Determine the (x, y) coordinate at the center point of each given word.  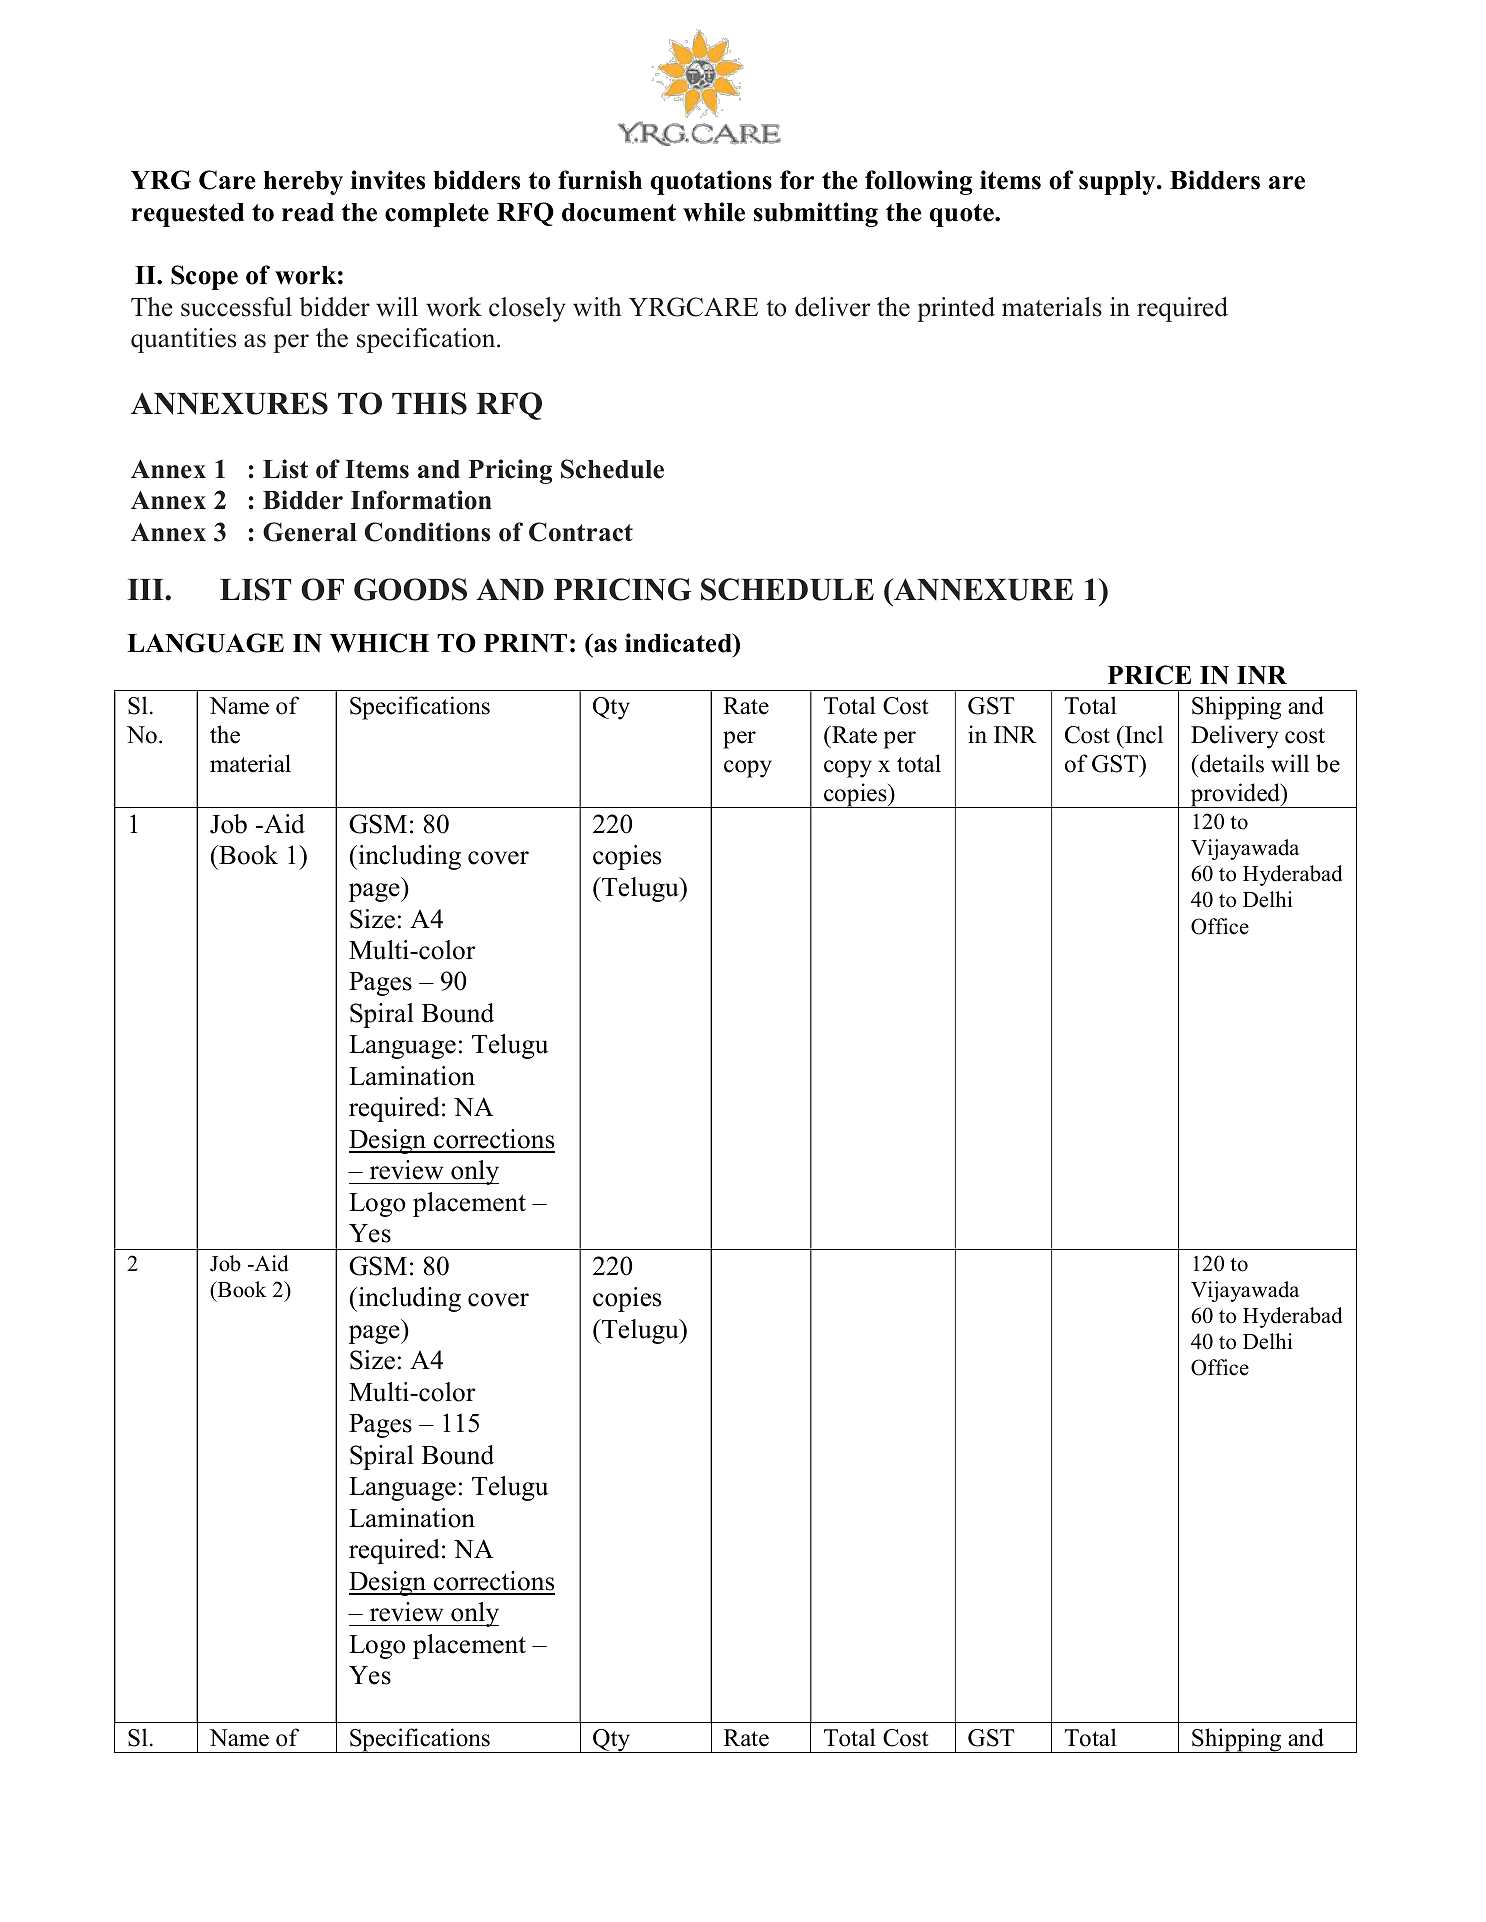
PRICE (1149, 675)
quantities (183, 340)
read (308, 212)
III (147, 589)
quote (963, 215)
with (597, 306)
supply (1118, 183)
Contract (581, 532)
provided (1235, 795)
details (1232, 763)
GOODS (410, 589)
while (714, 212)
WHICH (379, 643)
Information (421, 500)
